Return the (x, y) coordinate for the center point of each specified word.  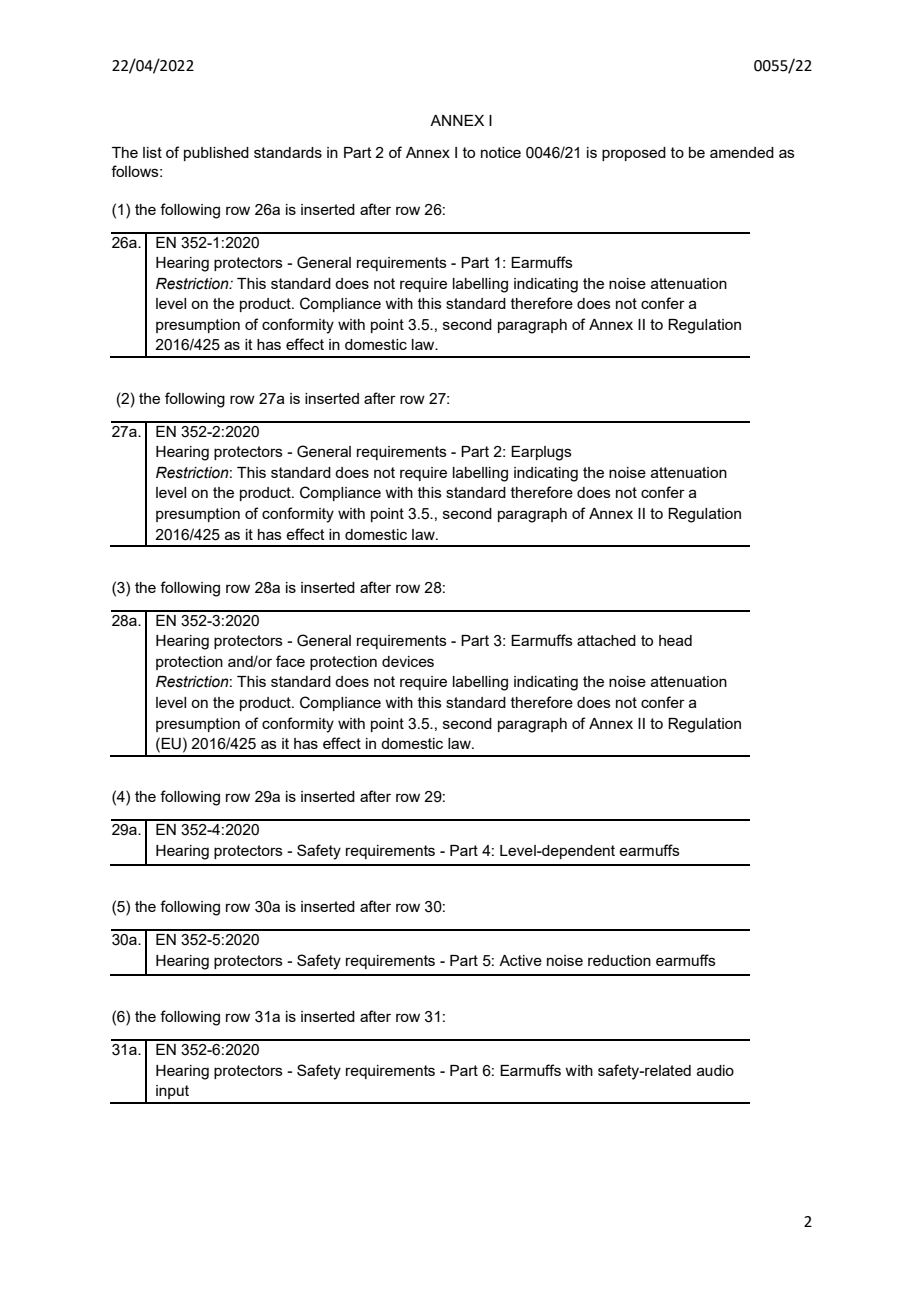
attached (606, 640)
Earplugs (541, 453)
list (152, 152)
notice (501, 152)
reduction (619, 960)
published (216, 154)
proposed (634, 154)
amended (742, 152)
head (675, 640)
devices (408, 661)
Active (520, 960)
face (290, 661)
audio (715, 1070)
